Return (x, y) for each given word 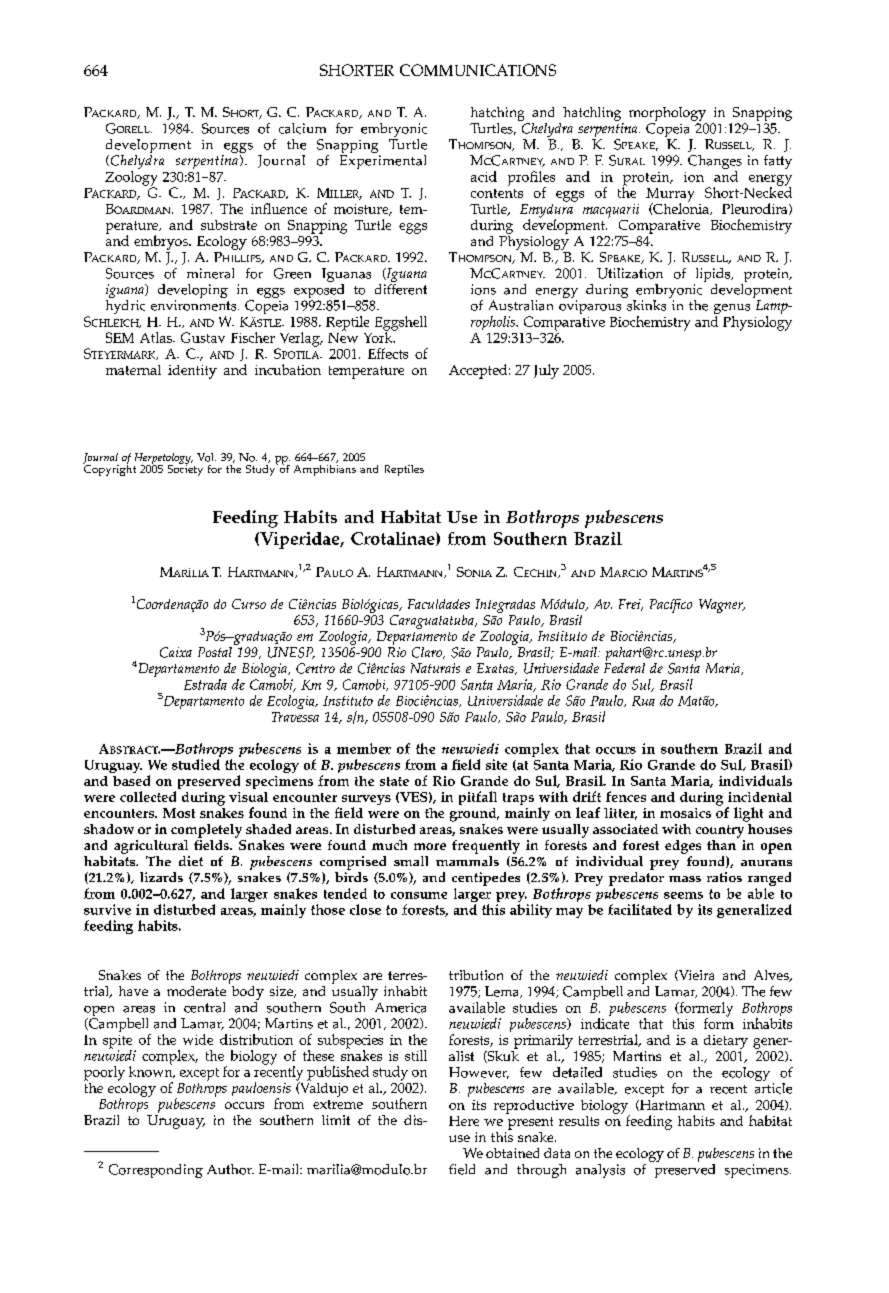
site (496, 764)
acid (484, 176)
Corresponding (156, 1171)
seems (683, 895)
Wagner (722, 606)
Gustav (203, 337)
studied (196, 764)
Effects (388, 353)
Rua (643, 701)
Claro (428, 653)
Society (185, 469)
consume (419, 895)
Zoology (131, 179)
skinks (646, 305)
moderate (196, 991)
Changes (715, 163)
